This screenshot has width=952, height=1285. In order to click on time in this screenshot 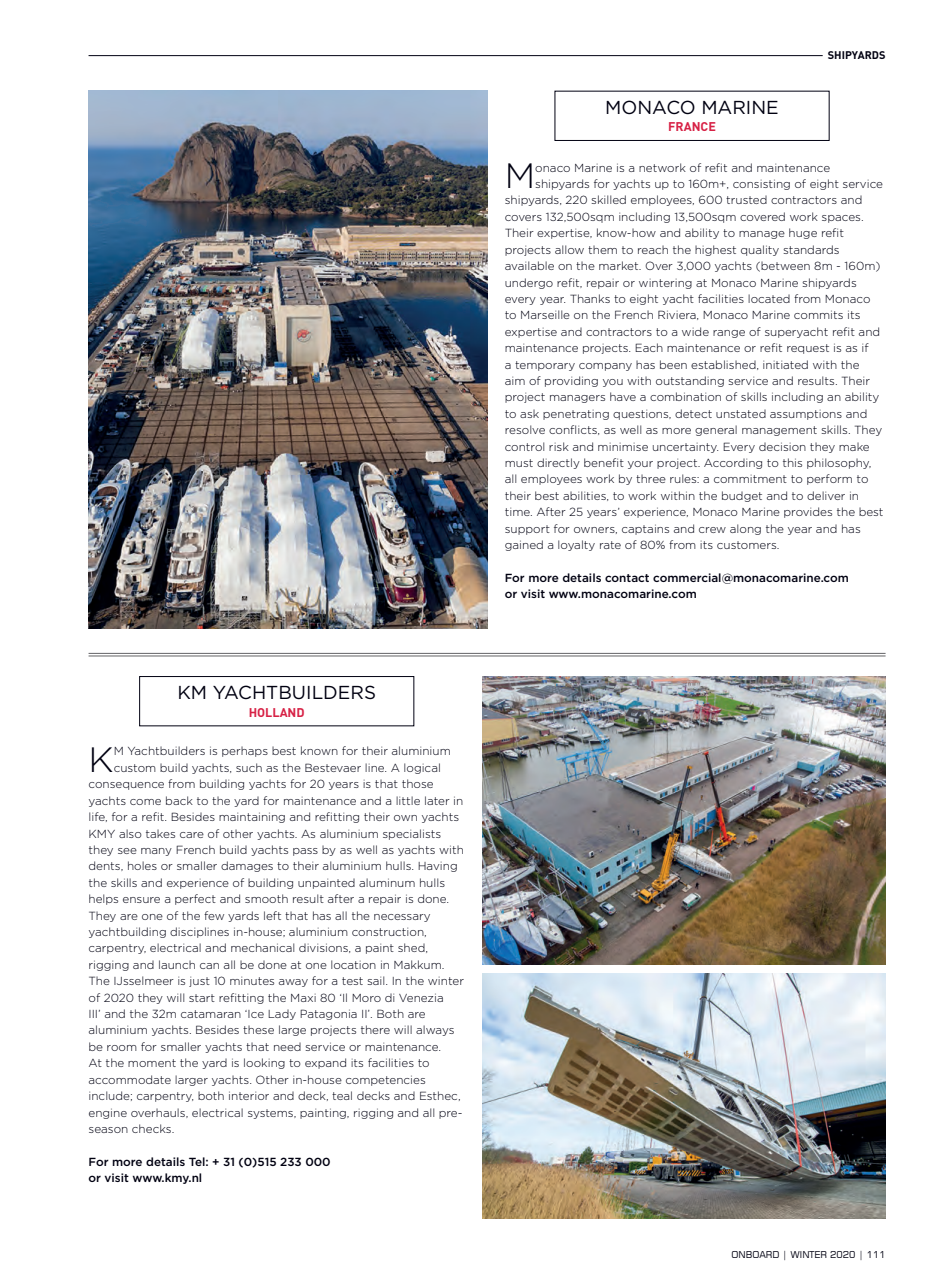, I will do `click(518, 512)`.
